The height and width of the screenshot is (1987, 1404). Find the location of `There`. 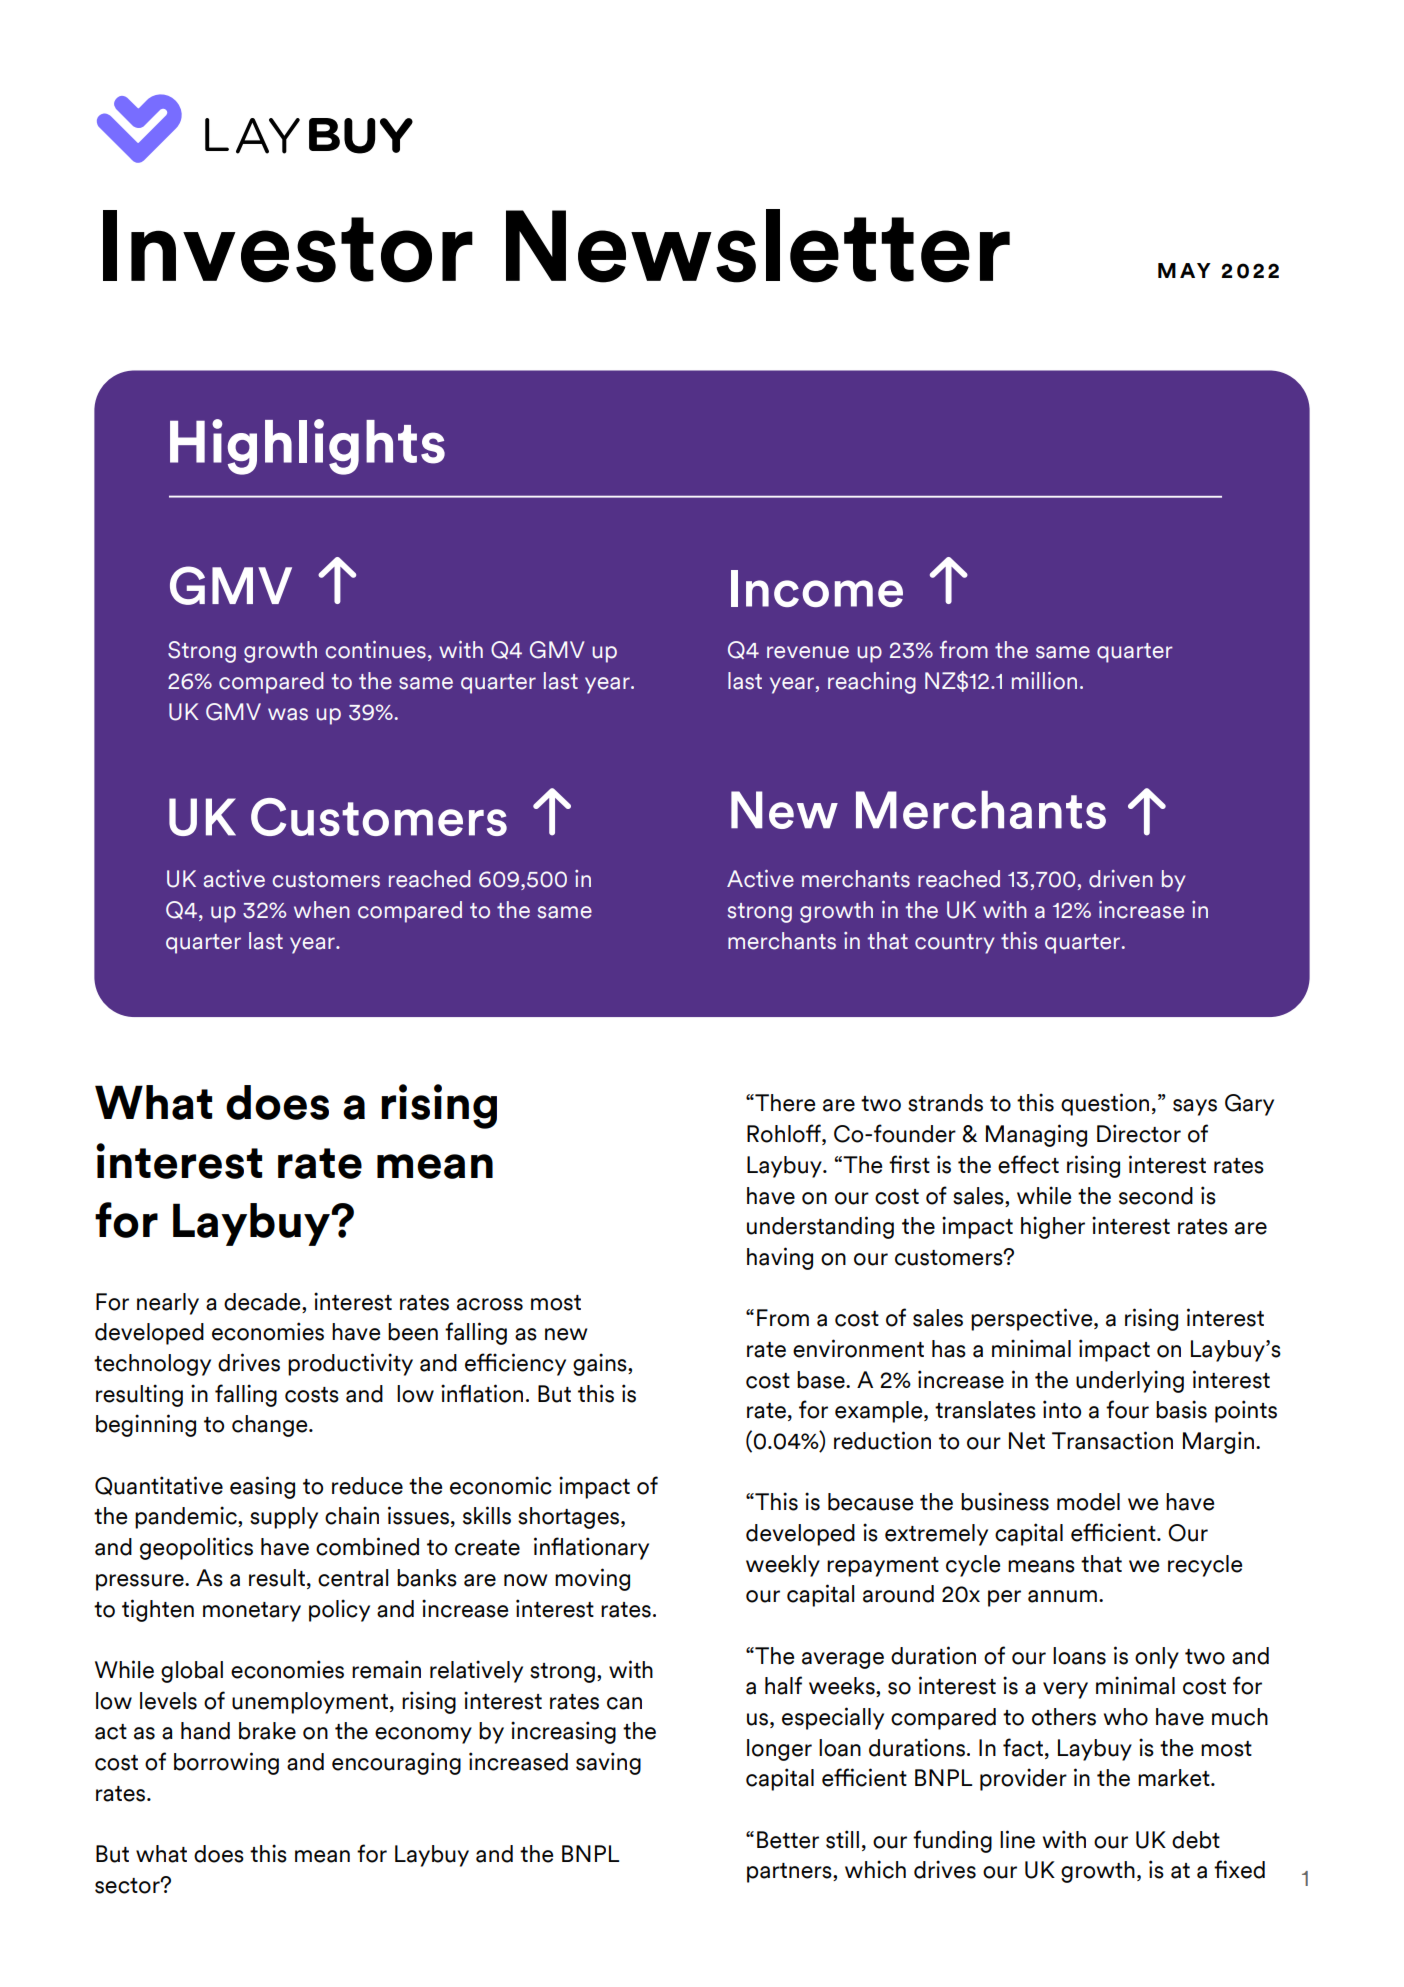

There is located at coordinates (784, 1103).
